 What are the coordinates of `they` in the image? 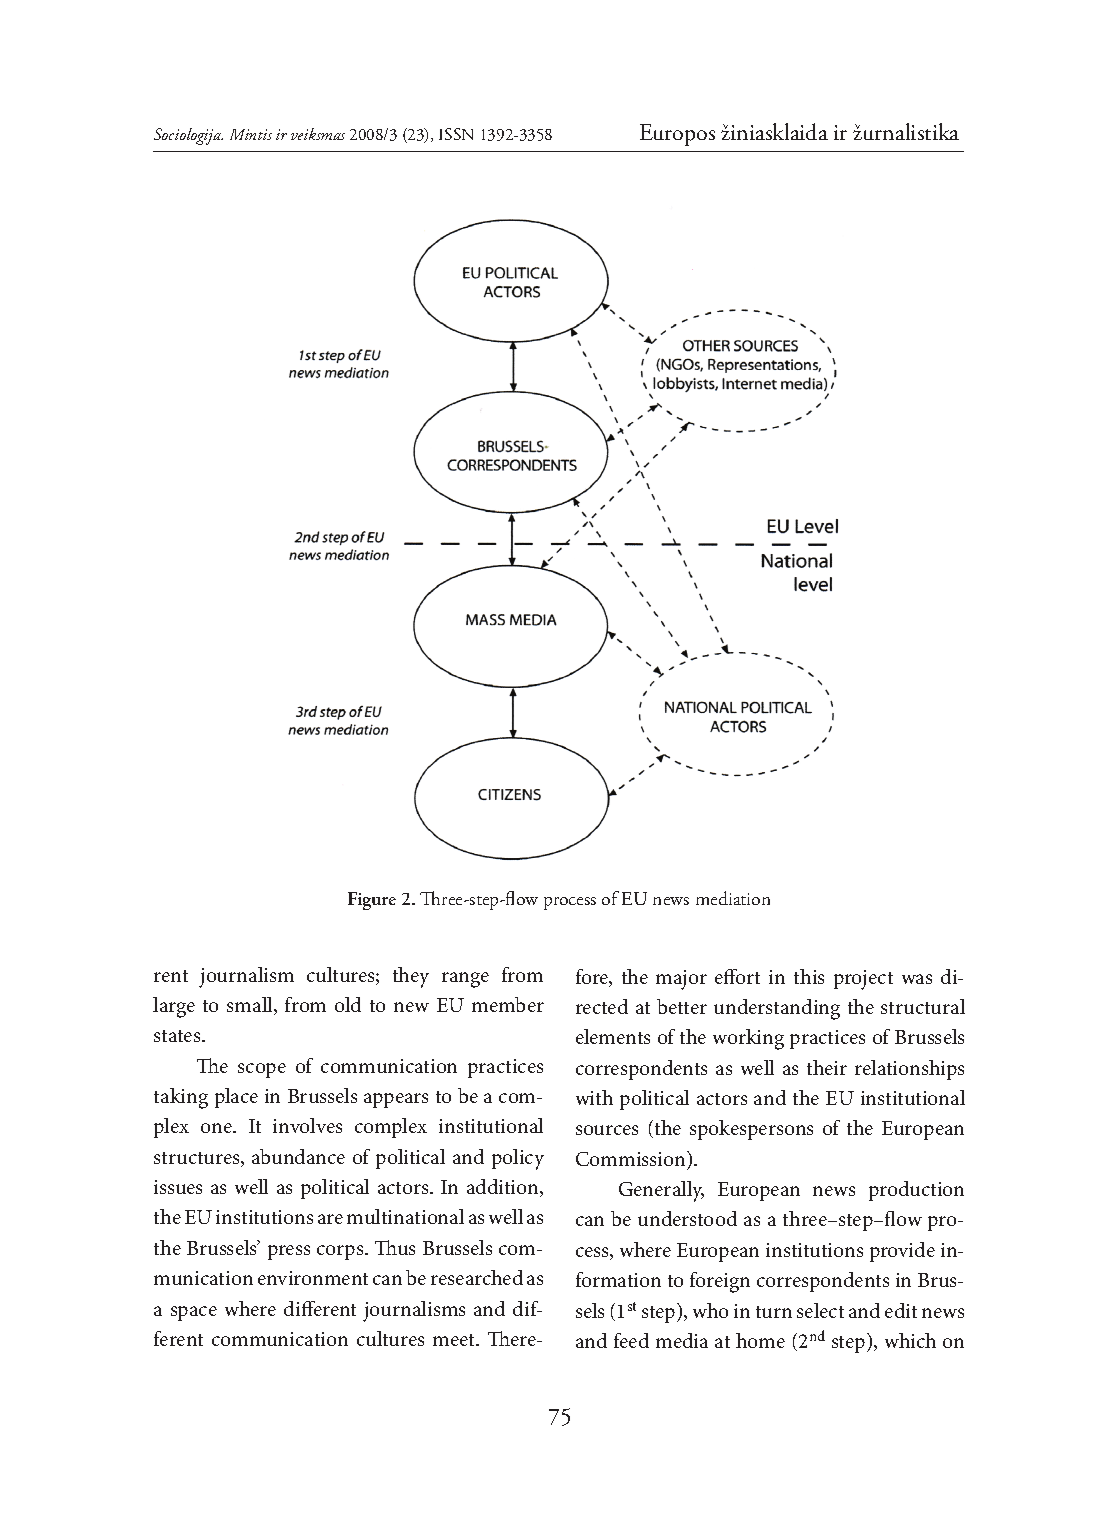 It's located at (411, 977).
